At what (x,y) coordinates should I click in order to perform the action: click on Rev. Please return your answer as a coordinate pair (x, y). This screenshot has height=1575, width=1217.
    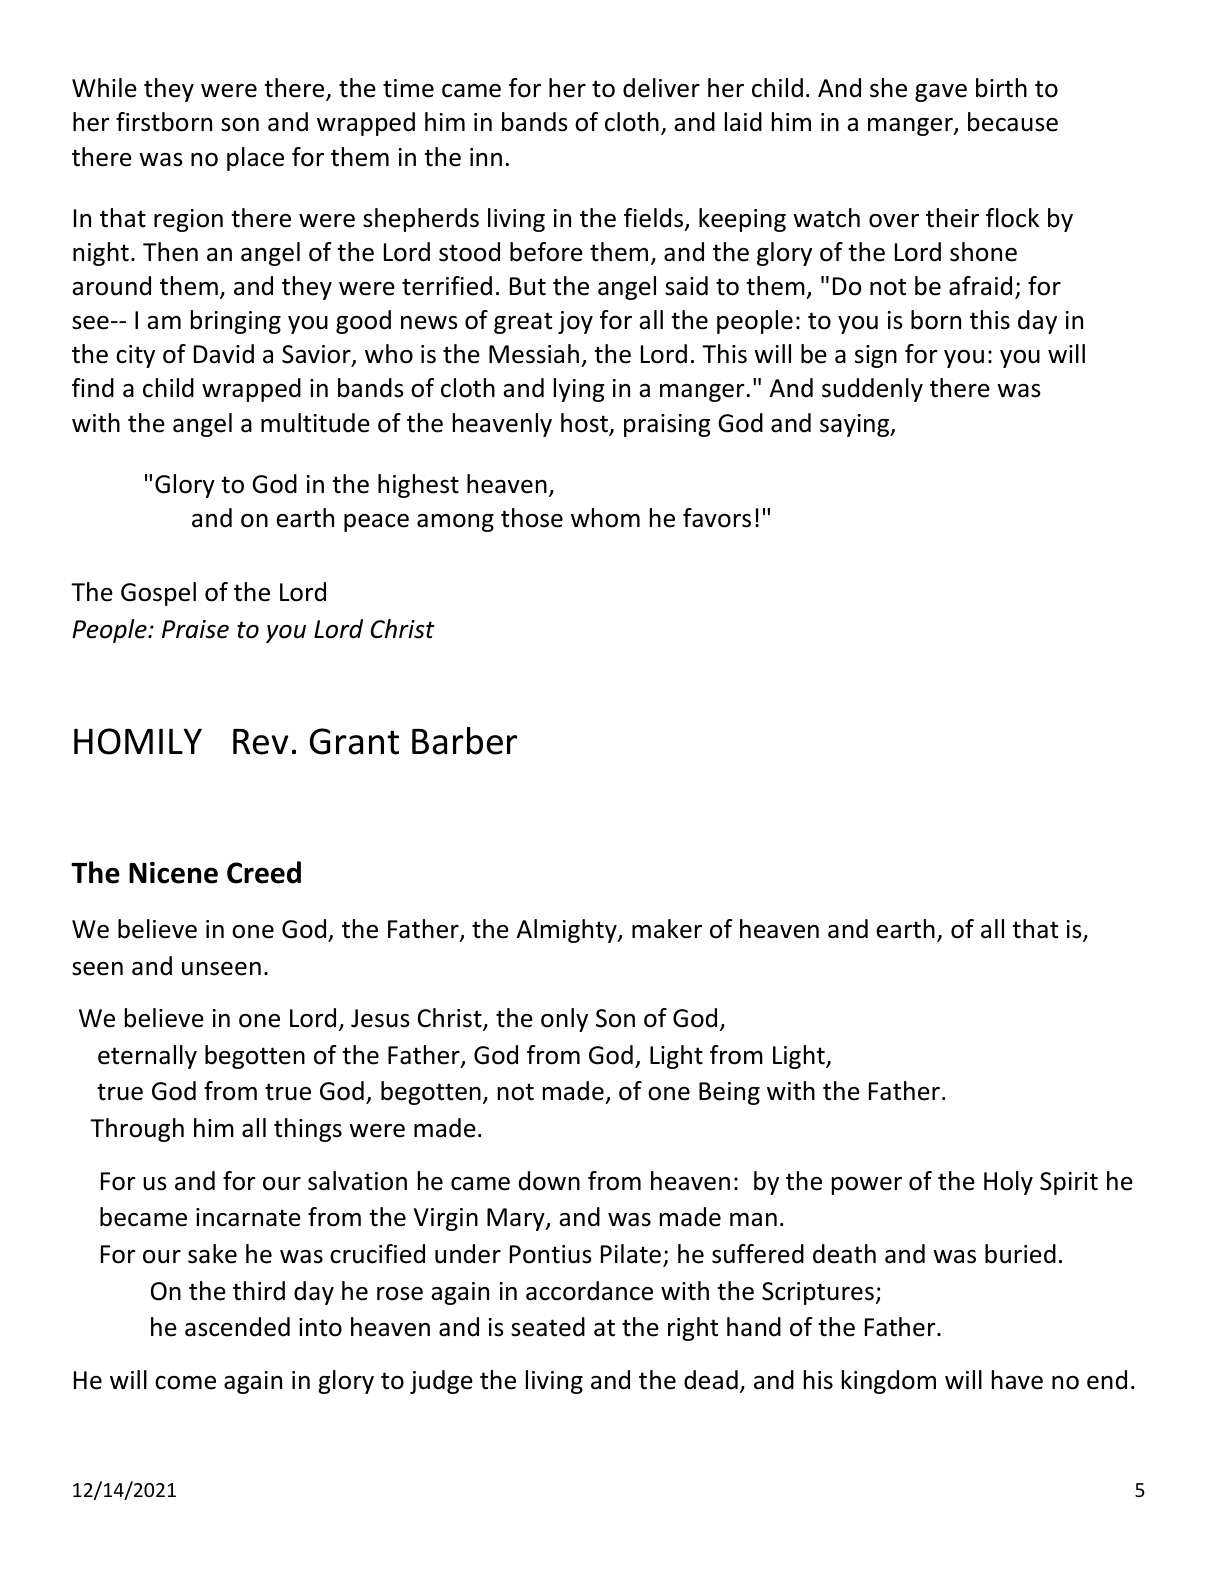
    Looking at the image, I should click on (261, 742).
